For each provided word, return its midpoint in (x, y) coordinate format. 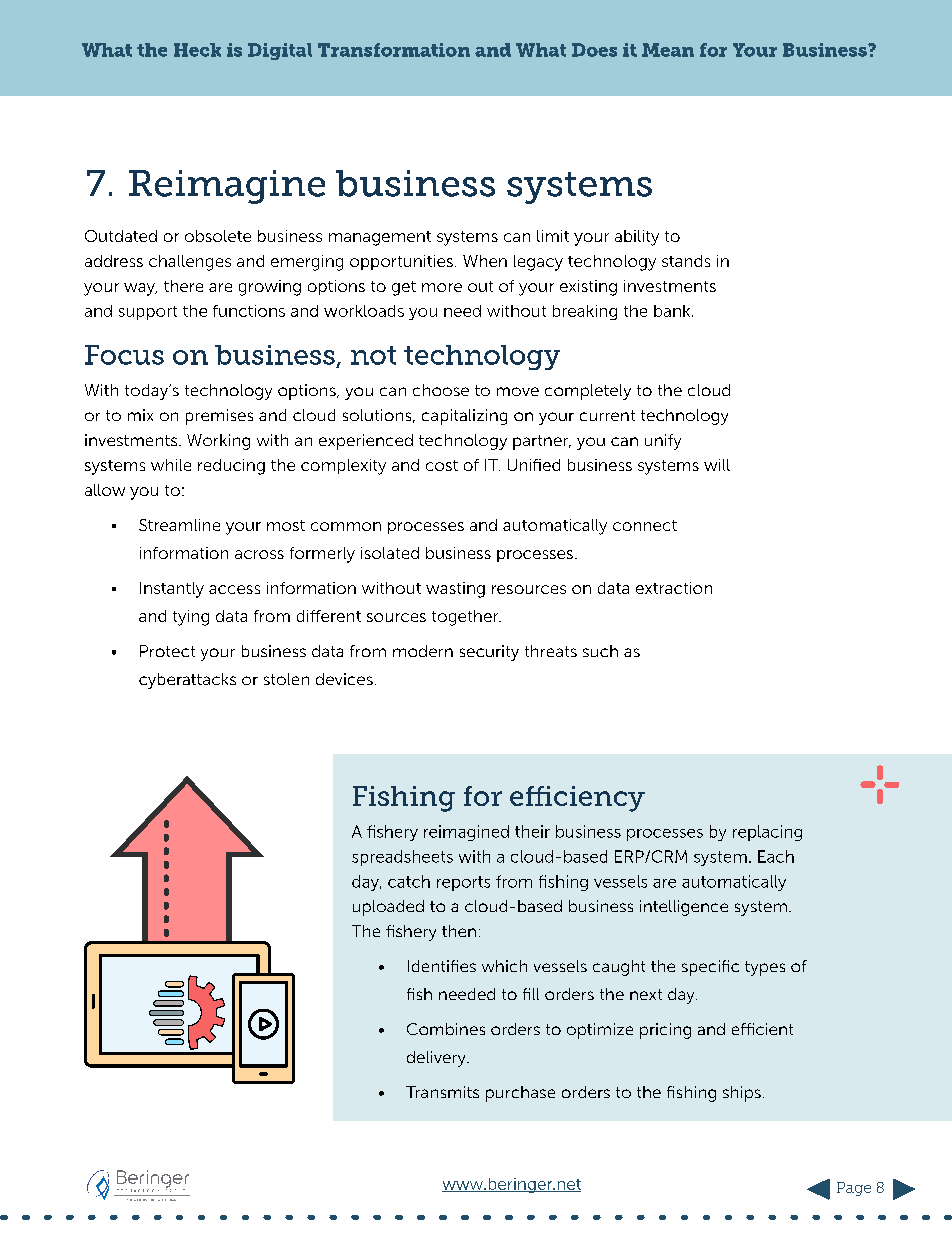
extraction (674, 588)
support (148, 313)
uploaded (388, 908)
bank (673, 311)
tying (191, 618)
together (466, 618)
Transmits (442, 1092)
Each (776, 856)
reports (463, 883)
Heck (197, 50)
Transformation (394, 50)
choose (441, 390)
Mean (668, 50)
